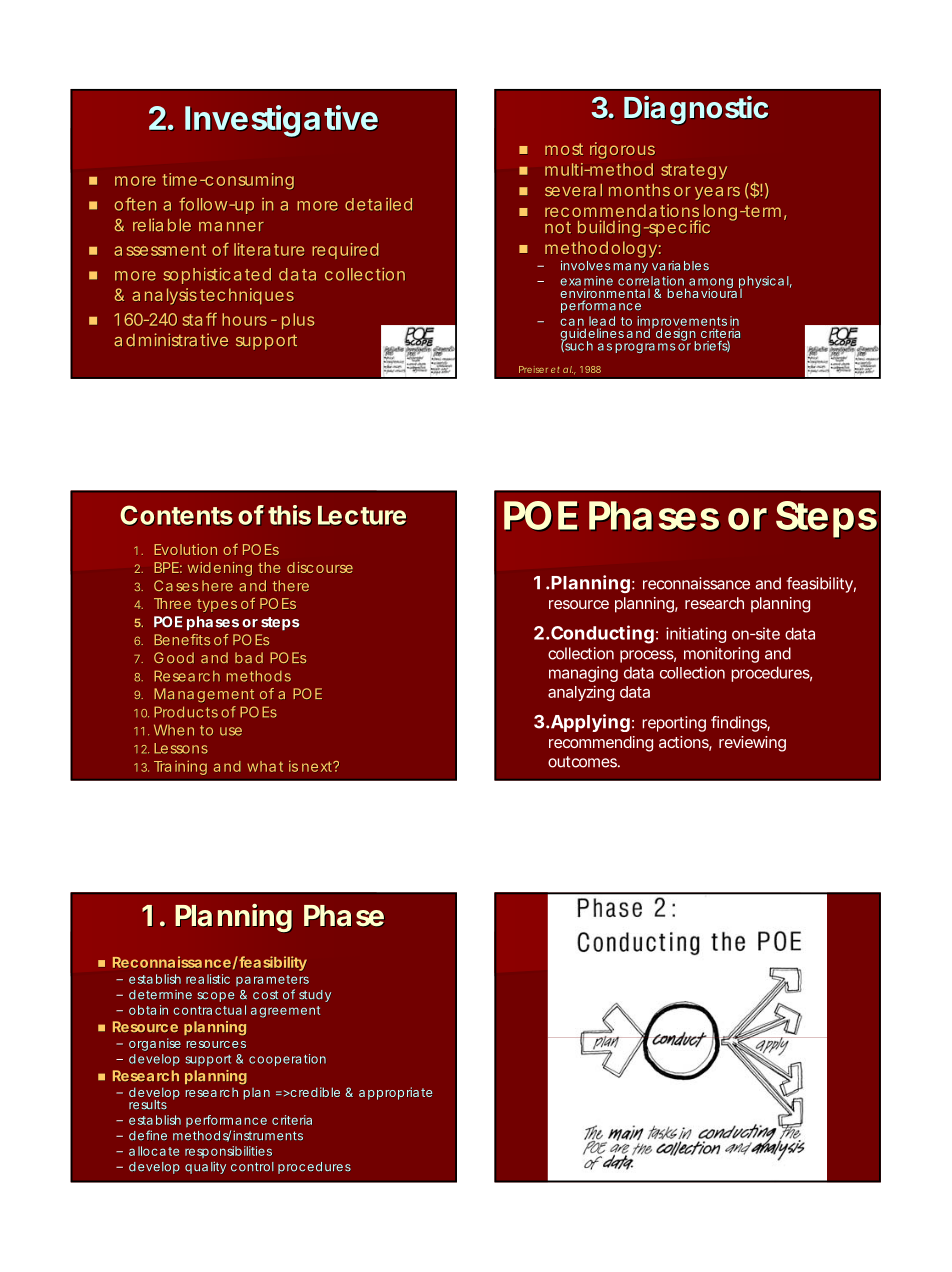  What do you see at coordinates (135, 204) in the screenshot?
I see `often` at bounding box center [135, 204].
